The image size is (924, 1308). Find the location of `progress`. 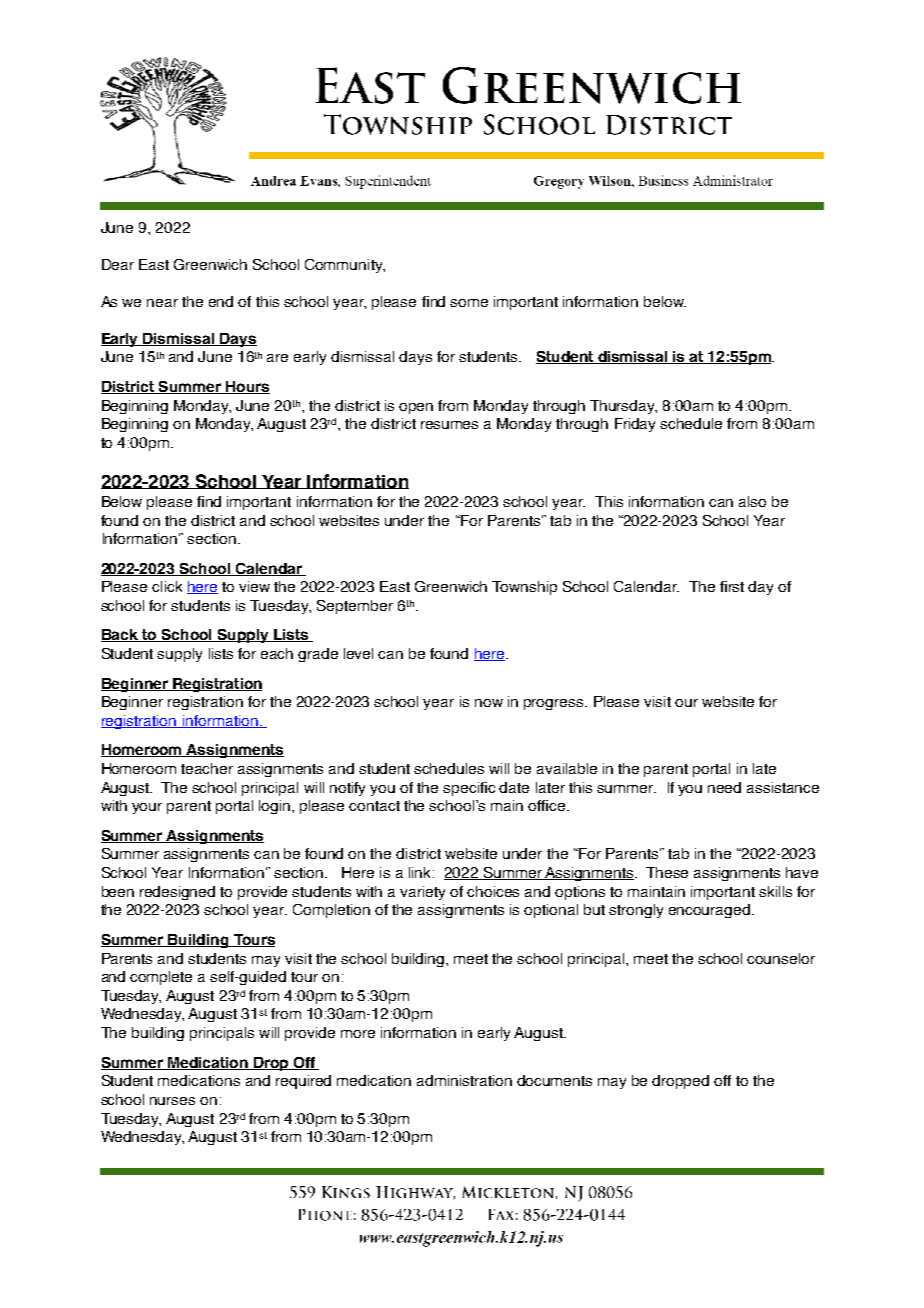

progress is located at coordinates (555, 704).
